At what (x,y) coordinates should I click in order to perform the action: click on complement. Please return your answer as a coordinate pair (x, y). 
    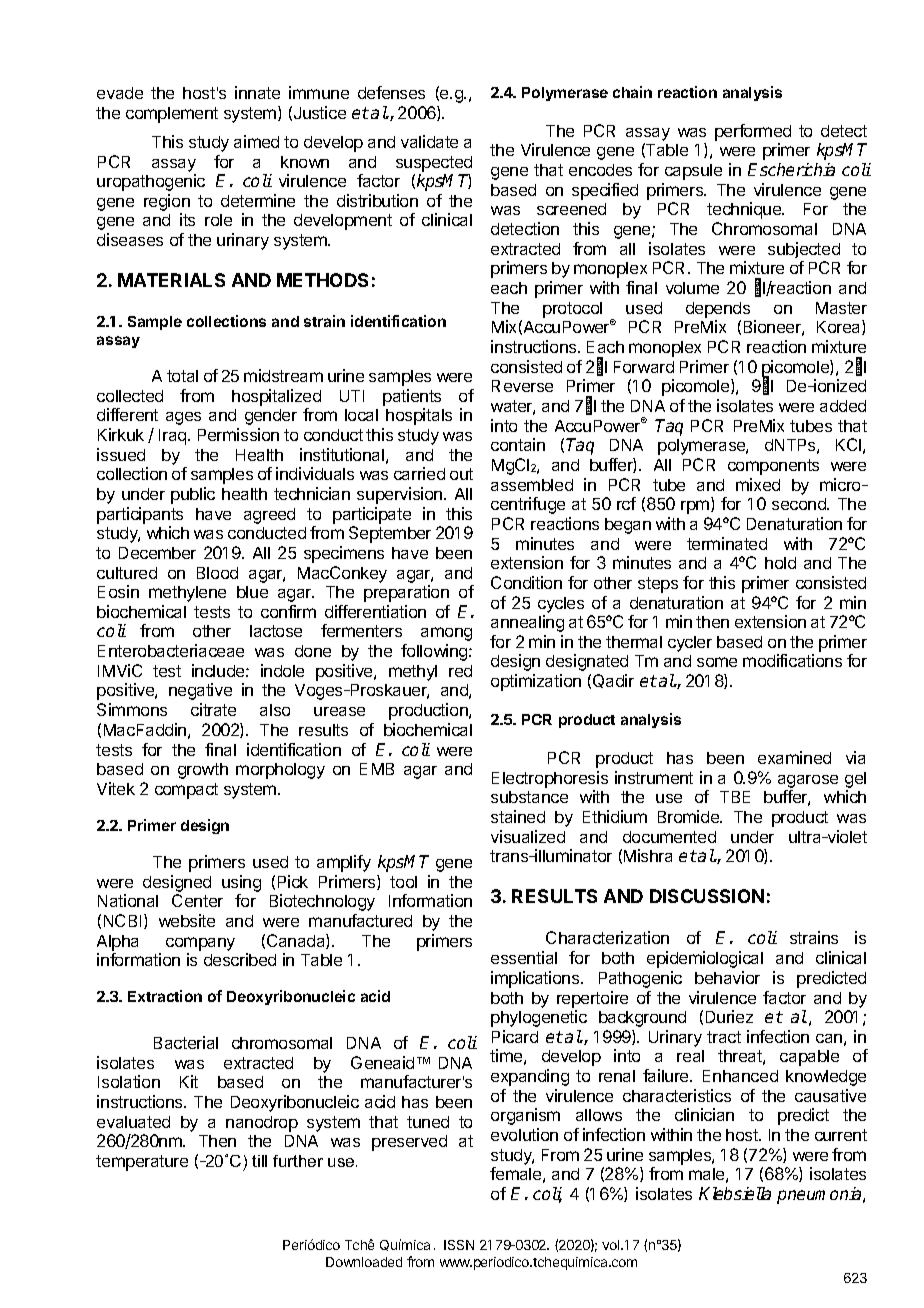
    Looking at the image, I should click on (172, 115).
